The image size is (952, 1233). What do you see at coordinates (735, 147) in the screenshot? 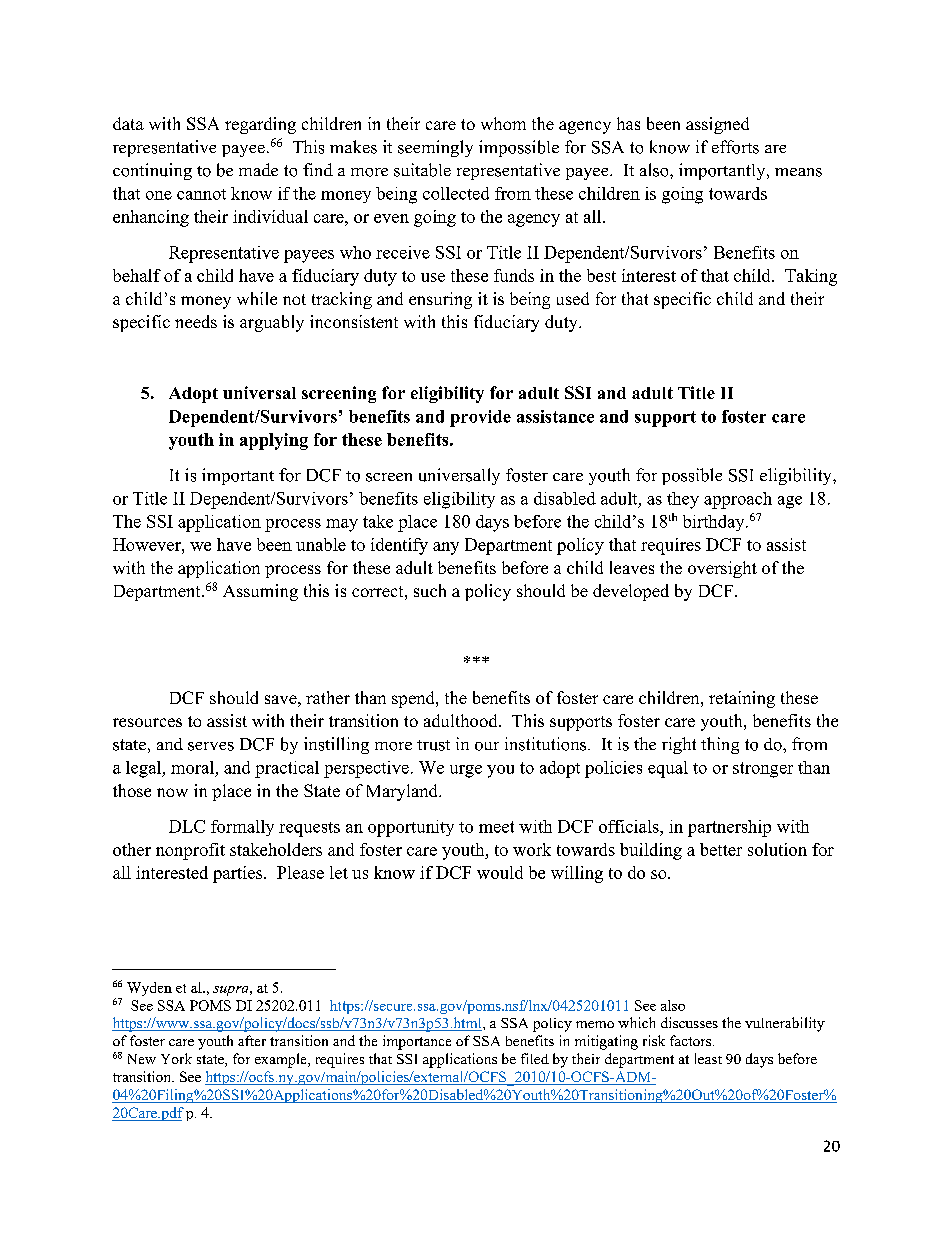
I see `efforts` at bounding box center [735, 147].
